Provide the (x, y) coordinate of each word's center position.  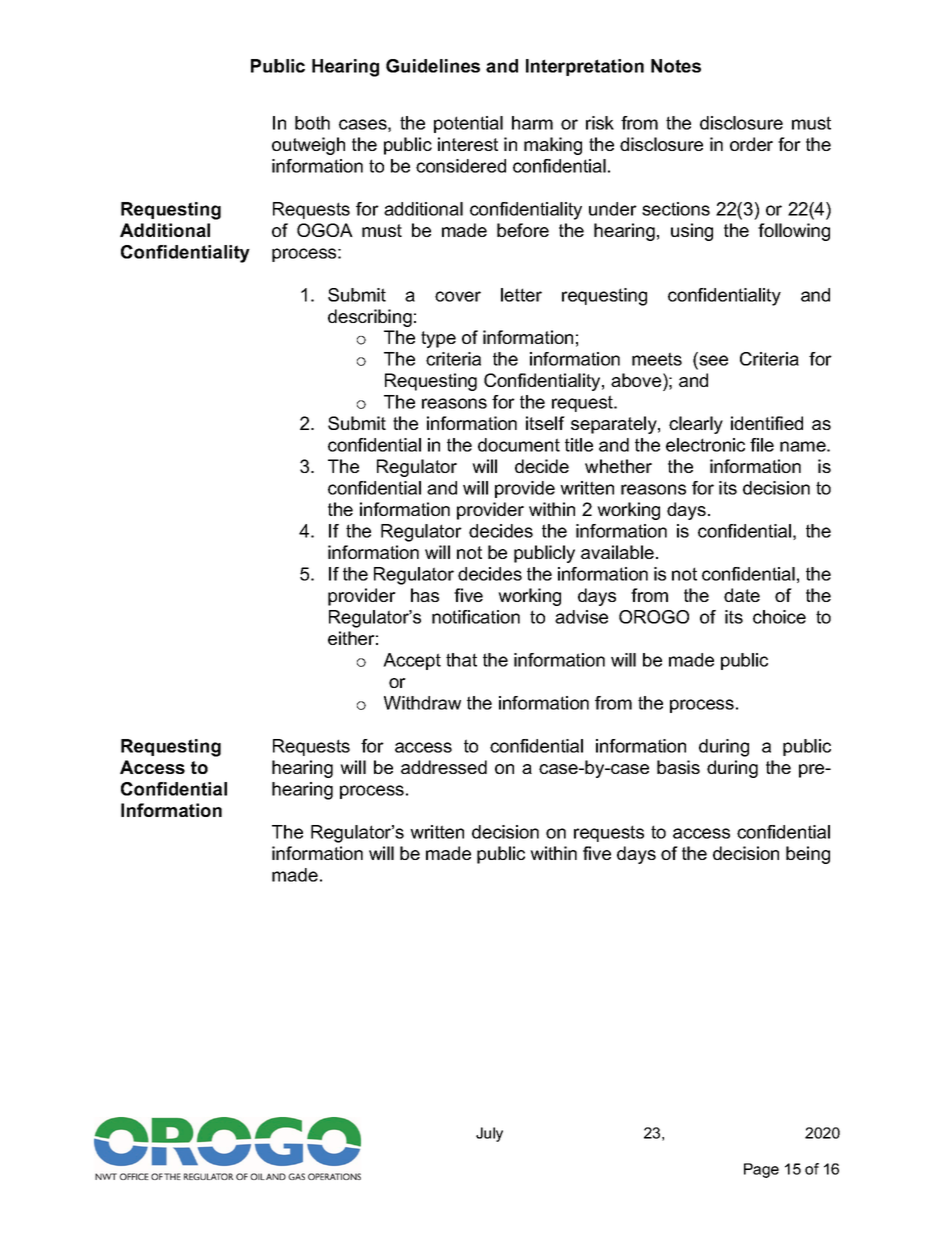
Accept (412, 661)
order (751, 144)
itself (545, 423)
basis (678, 767)
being (808, 855)
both (312, 123)
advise (581, 617)
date (742, 595)
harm (532, 123)
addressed (444, 767)
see (712, 362)
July (489, 1134)
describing (370, 318)
